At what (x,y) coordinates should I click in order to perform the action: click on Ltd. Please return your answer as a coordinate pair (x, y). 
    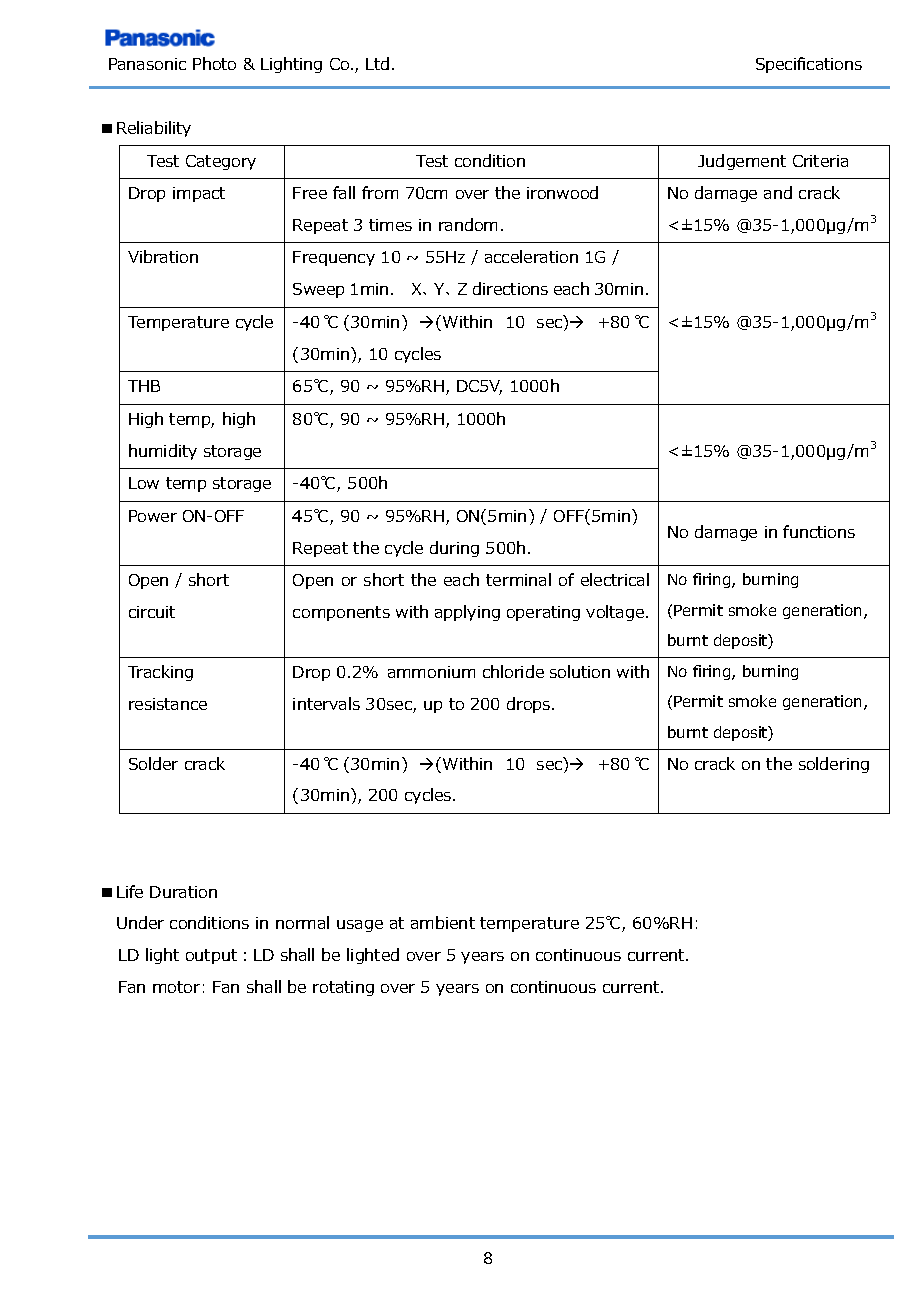
    Looking at the image, I should click on (377, 63).
